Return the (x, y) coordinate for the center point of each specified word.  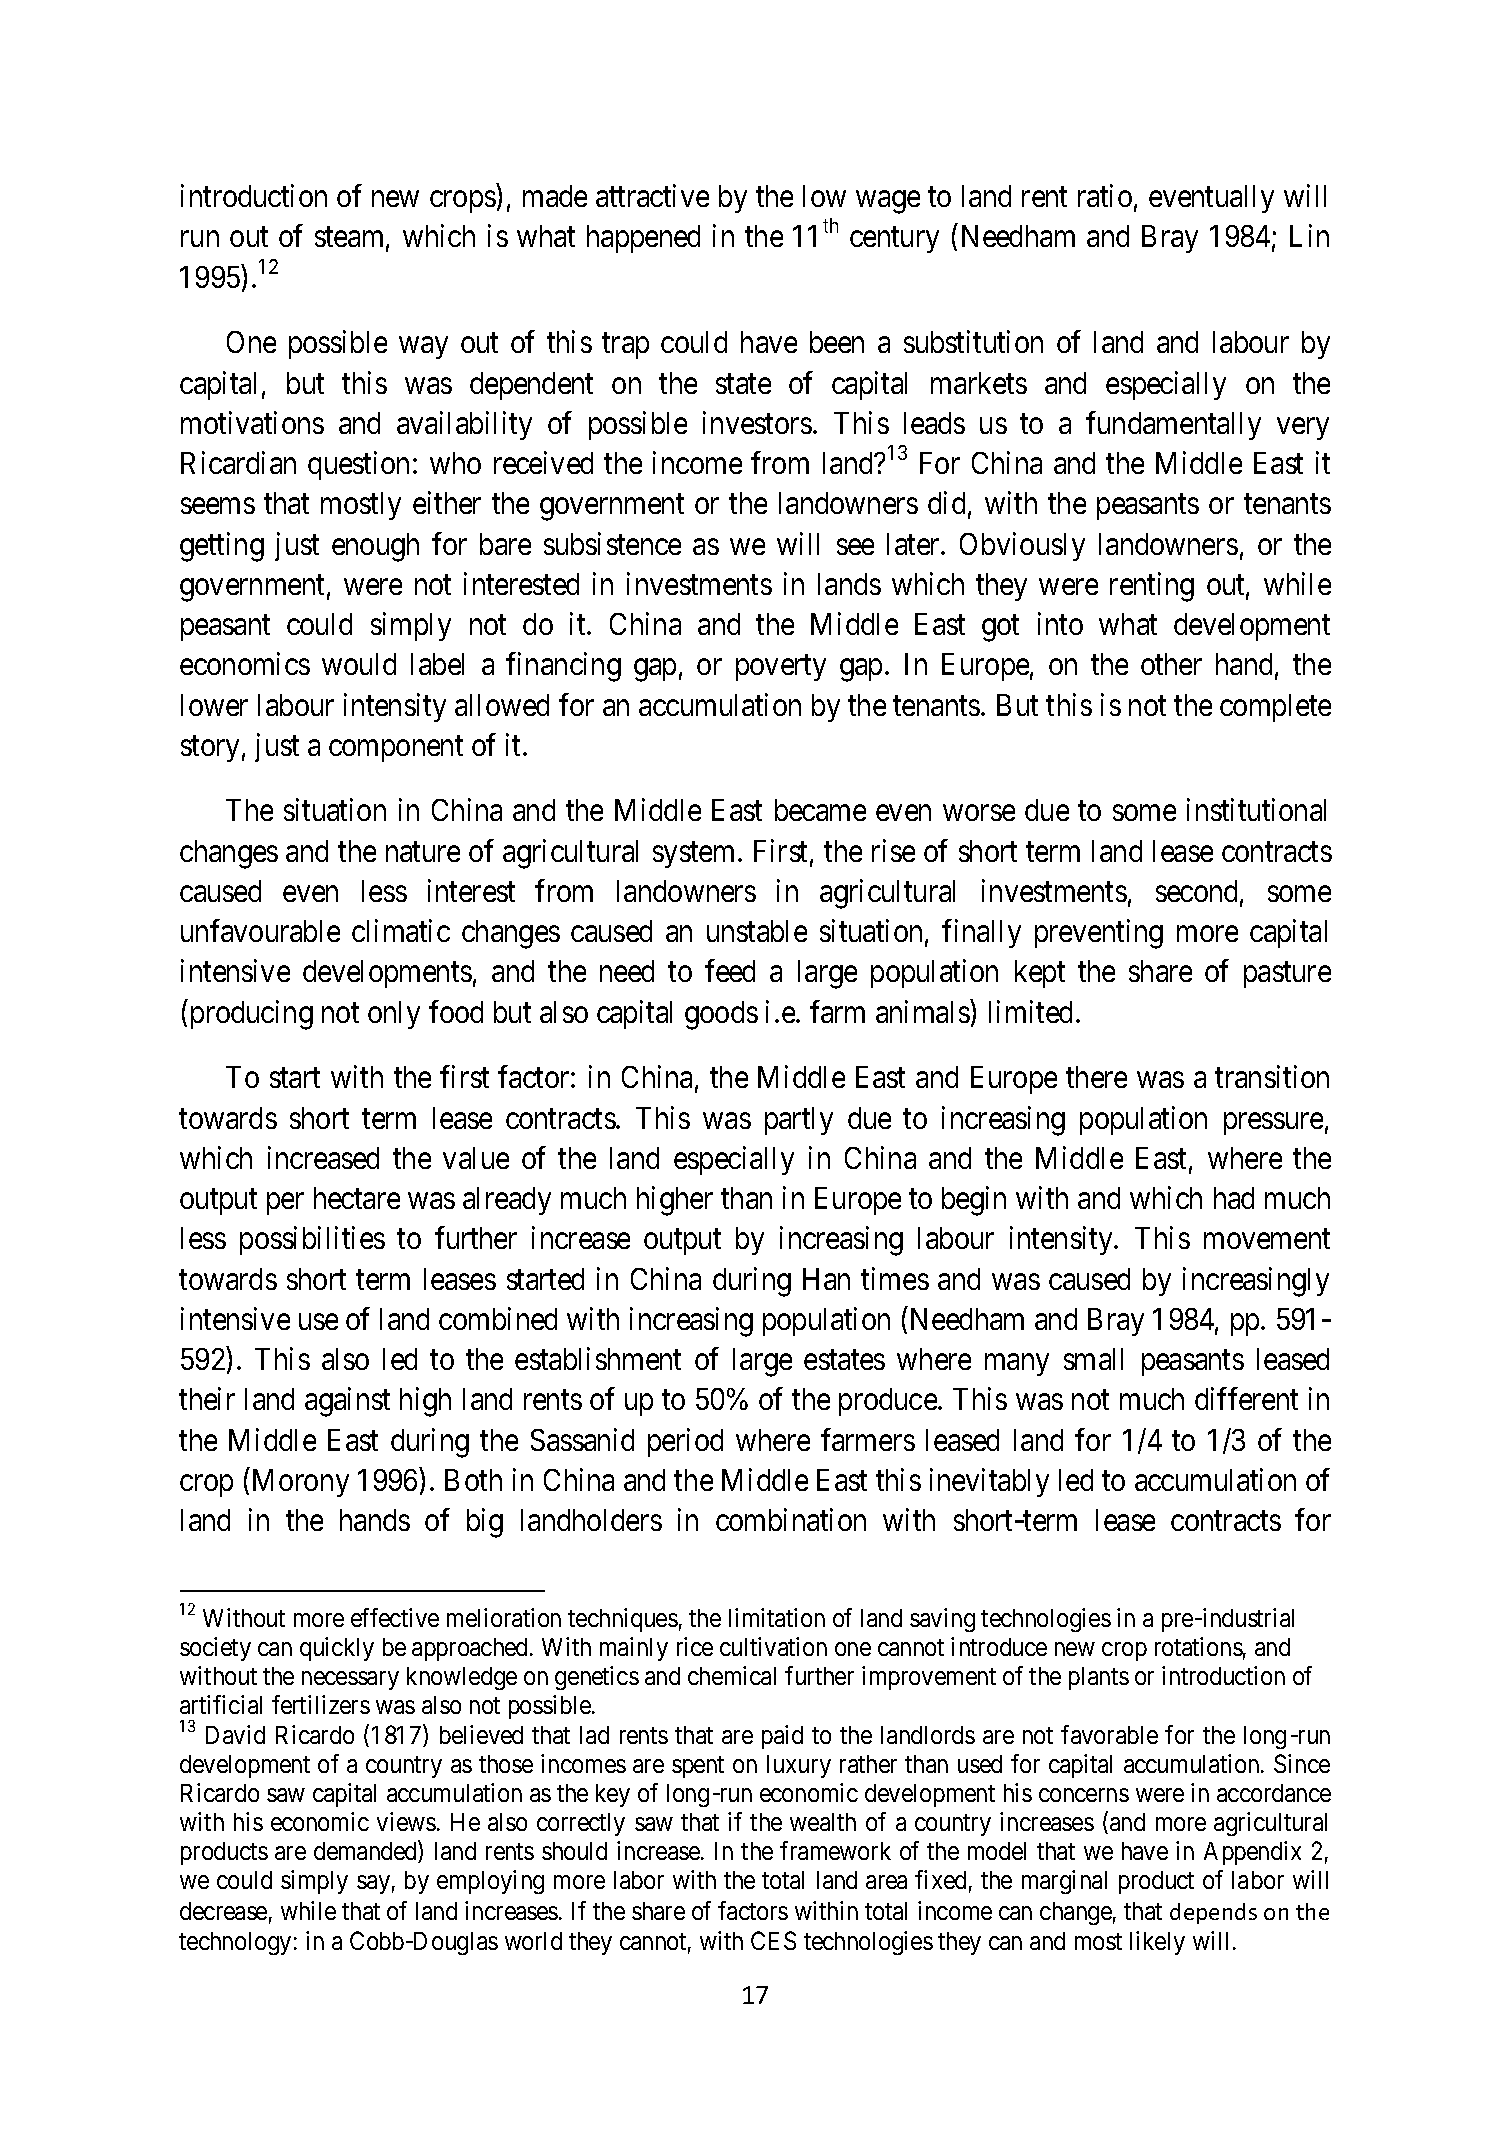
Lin (1309, 236)
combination (791, 1520)
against (347, 1402)
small (1093, 1359)
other (1171, 664)
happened (643, 239)
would (359, 664)
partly (799, 1121)
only (394, 1015)
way (423, 348)
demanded (366, 1852)
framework (835, 1850)
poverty (781, 668)
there (1096, 1077)
